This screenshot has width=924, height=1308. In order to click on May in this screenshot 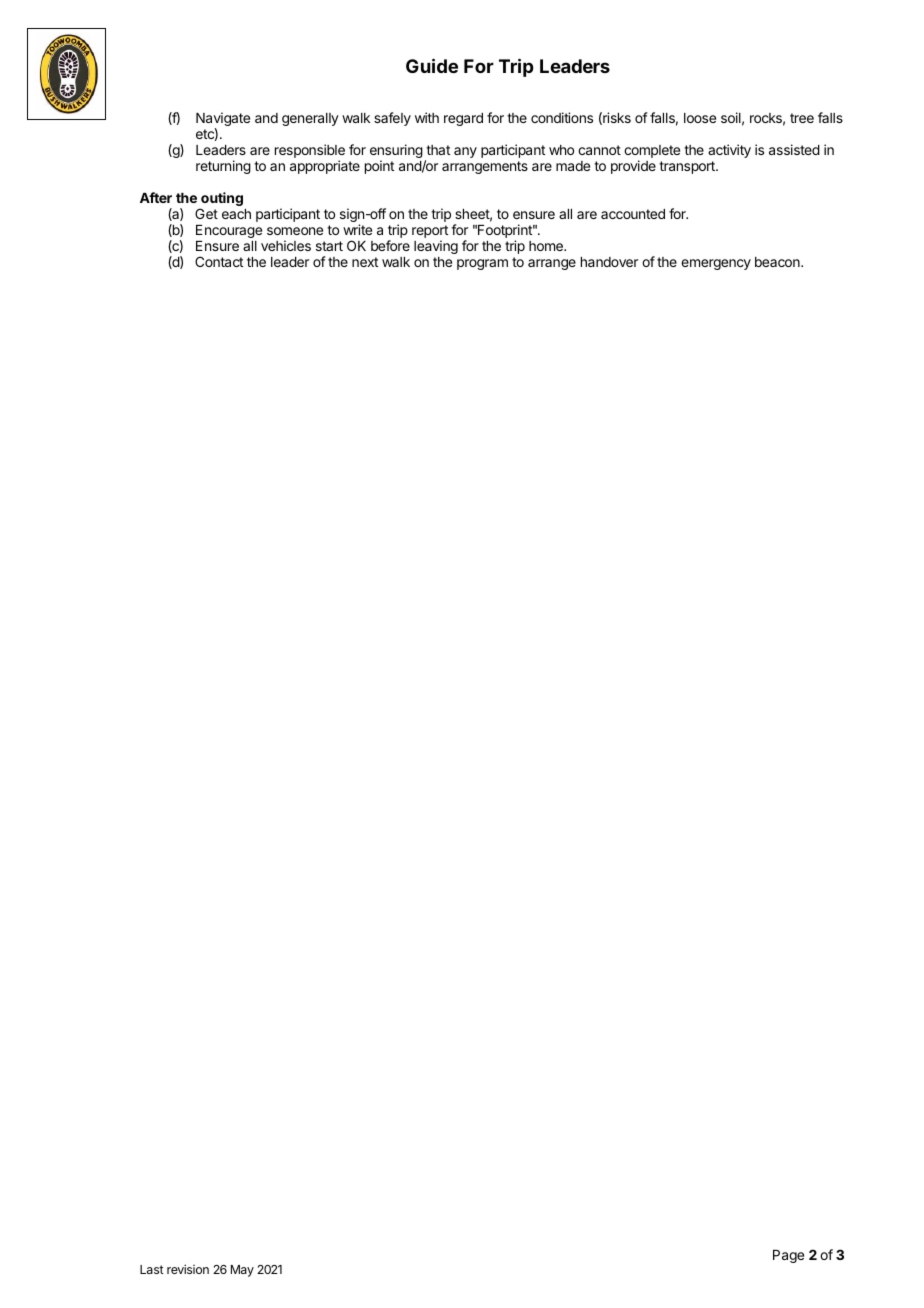, I will do `click(242, 1271)`.
